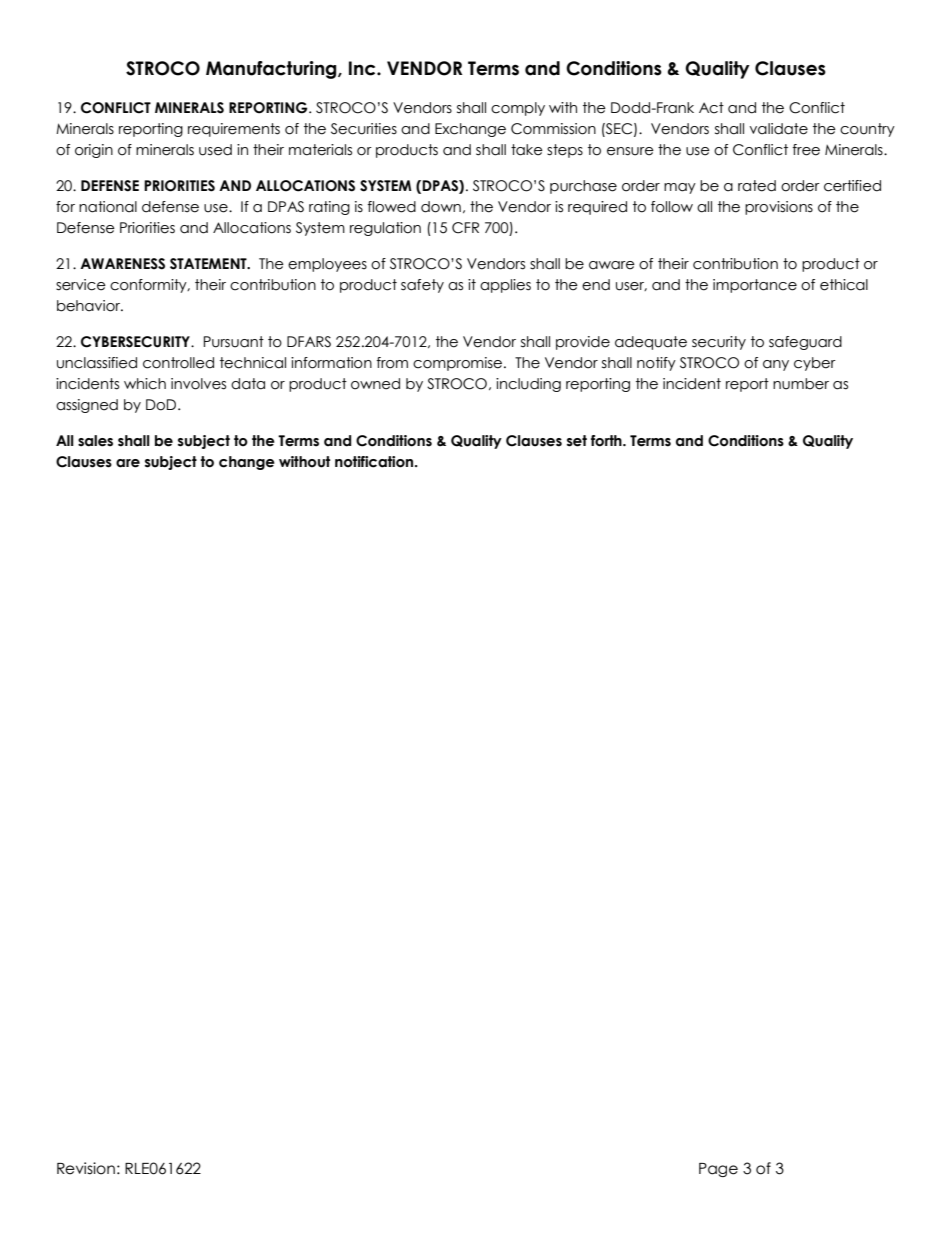 This screenshot has height=1233, width=952. I want to click on sales, so click(95, 441).
